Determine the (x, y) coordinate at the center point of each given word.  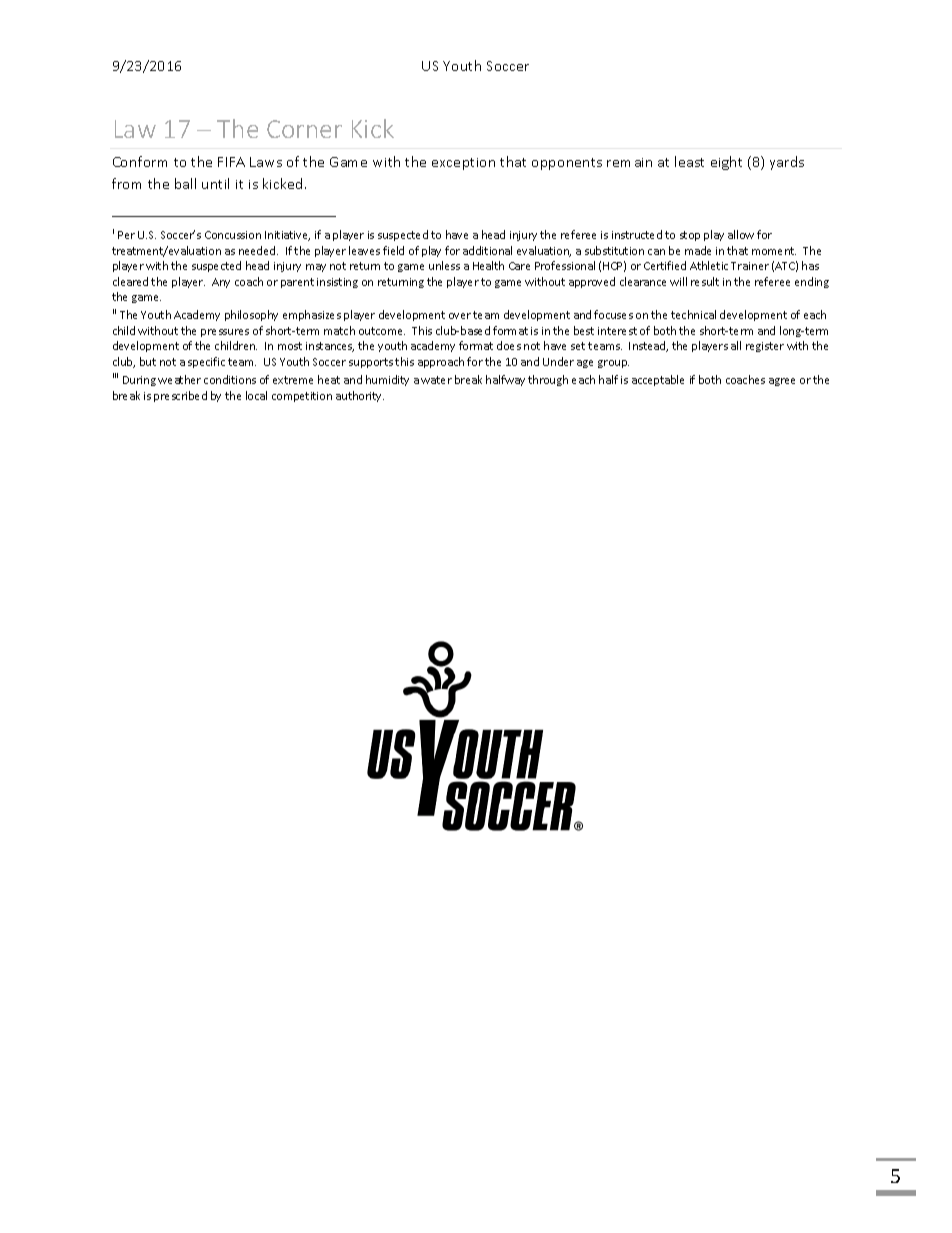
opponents (567, 164)
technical (693, 314)
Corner (304, 129)
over (460, 316)
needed (258, 250)
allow (741, 234)
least (689, 161)
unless (444, 265)
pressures (225, 333)
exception (463, 164)
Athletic (709, 265)
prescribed (180, 396)
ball (185, 183)
